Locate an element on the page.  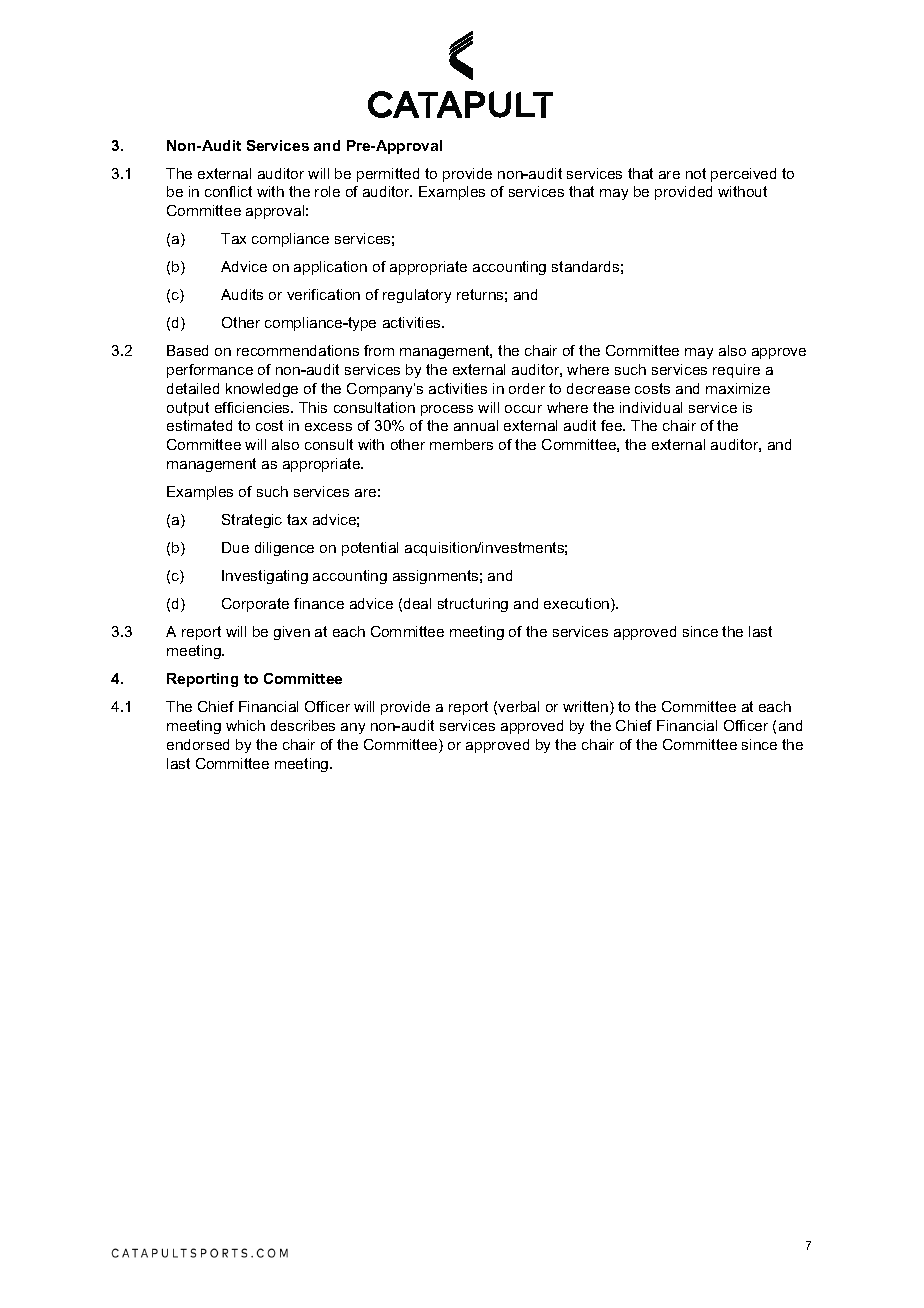
verbal is located at coordinates (518, 706).
